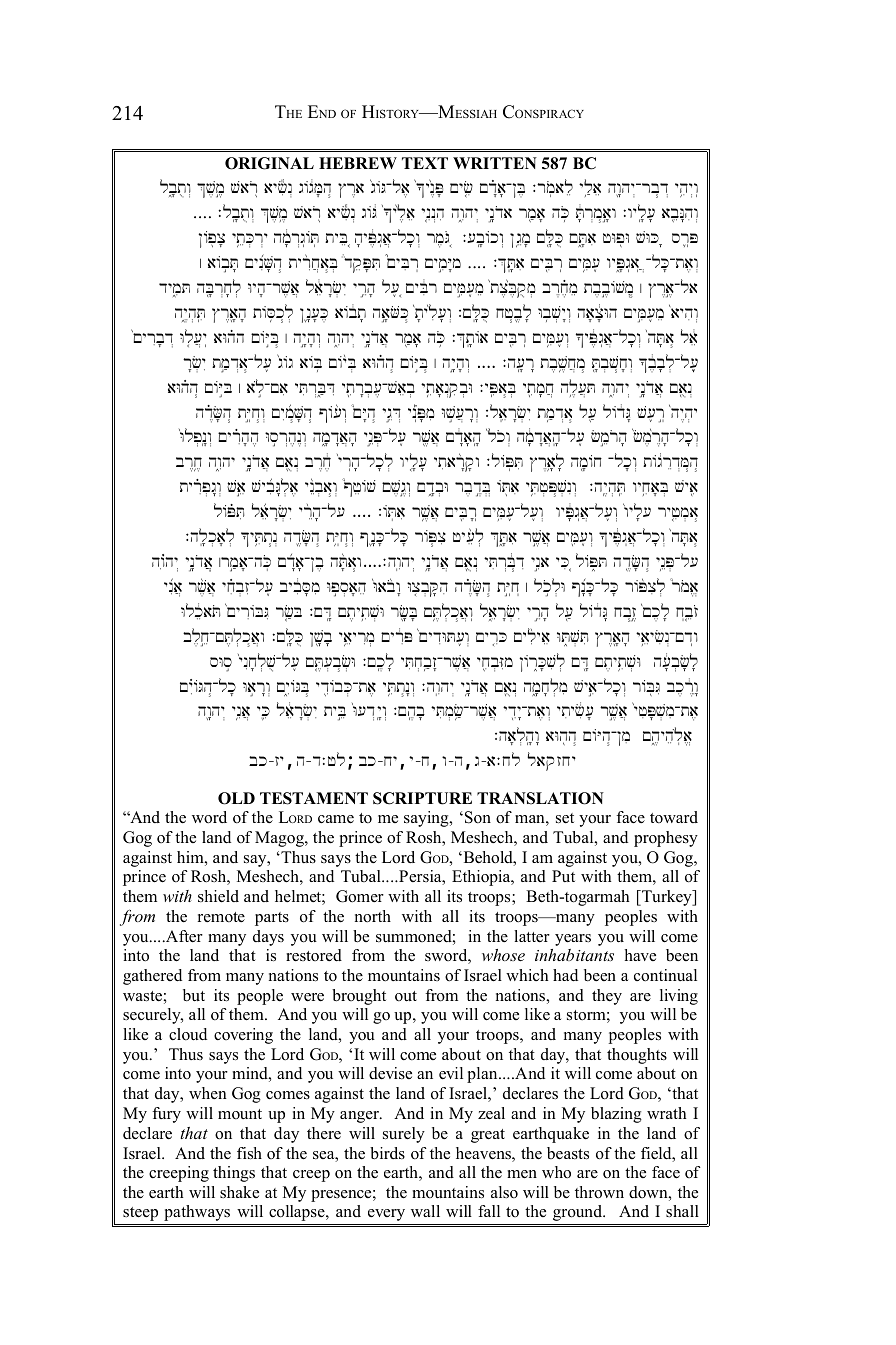 This image has height=1345, width=896. What do you see at coordinates (425, 1211) in the image?
I see `wall` at bounding box center [425, 1211].
